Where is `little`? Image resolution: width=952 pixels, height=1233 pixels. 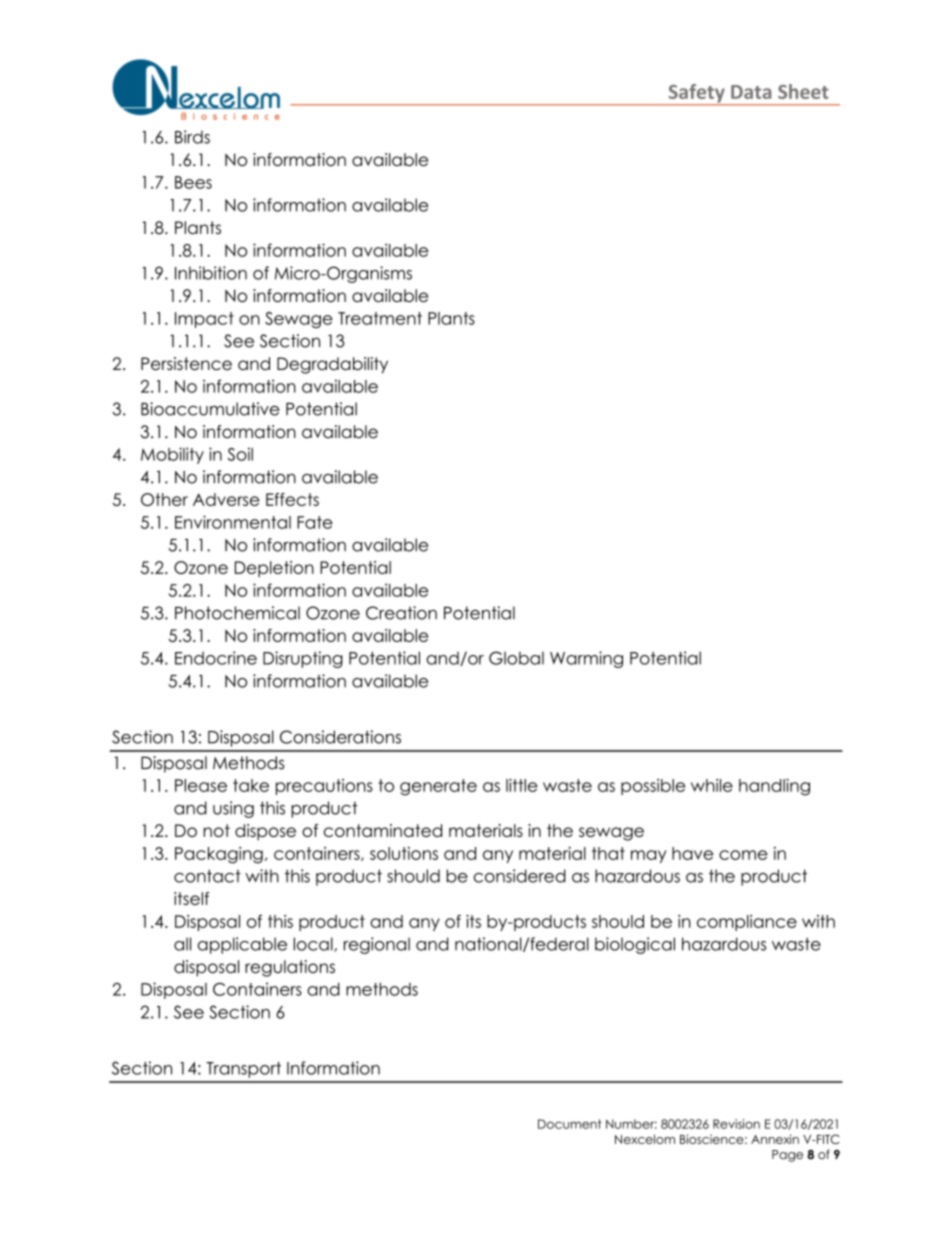
little is located at coordinates (522, 785).
